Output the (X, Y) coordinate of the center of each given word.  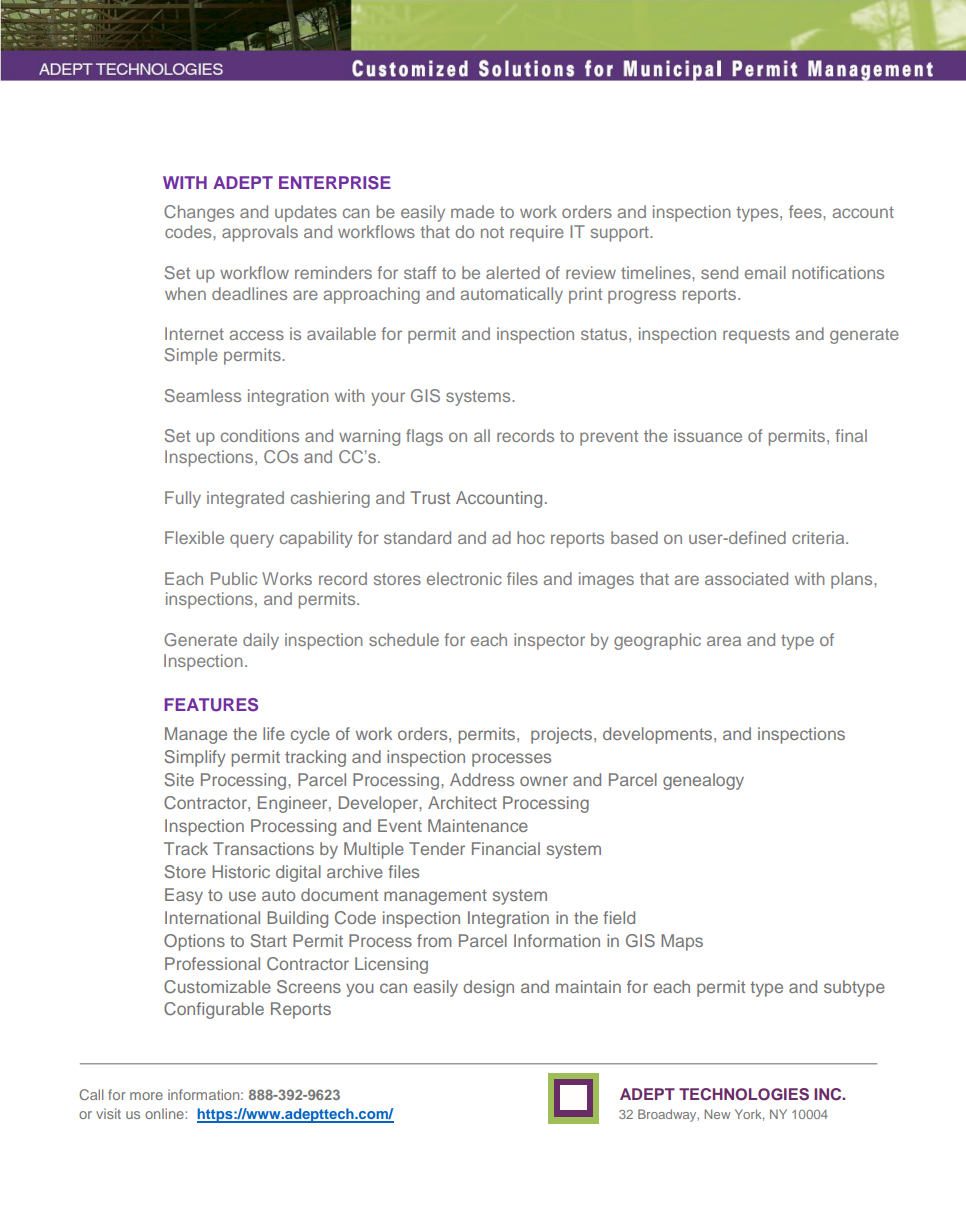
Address (482, 779)
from (434, 940)
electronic (464, 578)
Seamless (202, 395)
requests (756, 336)
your (388, 399)
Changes (199, 213)
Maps (682, 942)
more (146, 1096)
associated (746, 578)
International (212, 917)
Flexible (194, 537)
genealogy (703, 781)
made (472, 211)
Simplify (195, 758)
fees (806, 211)
